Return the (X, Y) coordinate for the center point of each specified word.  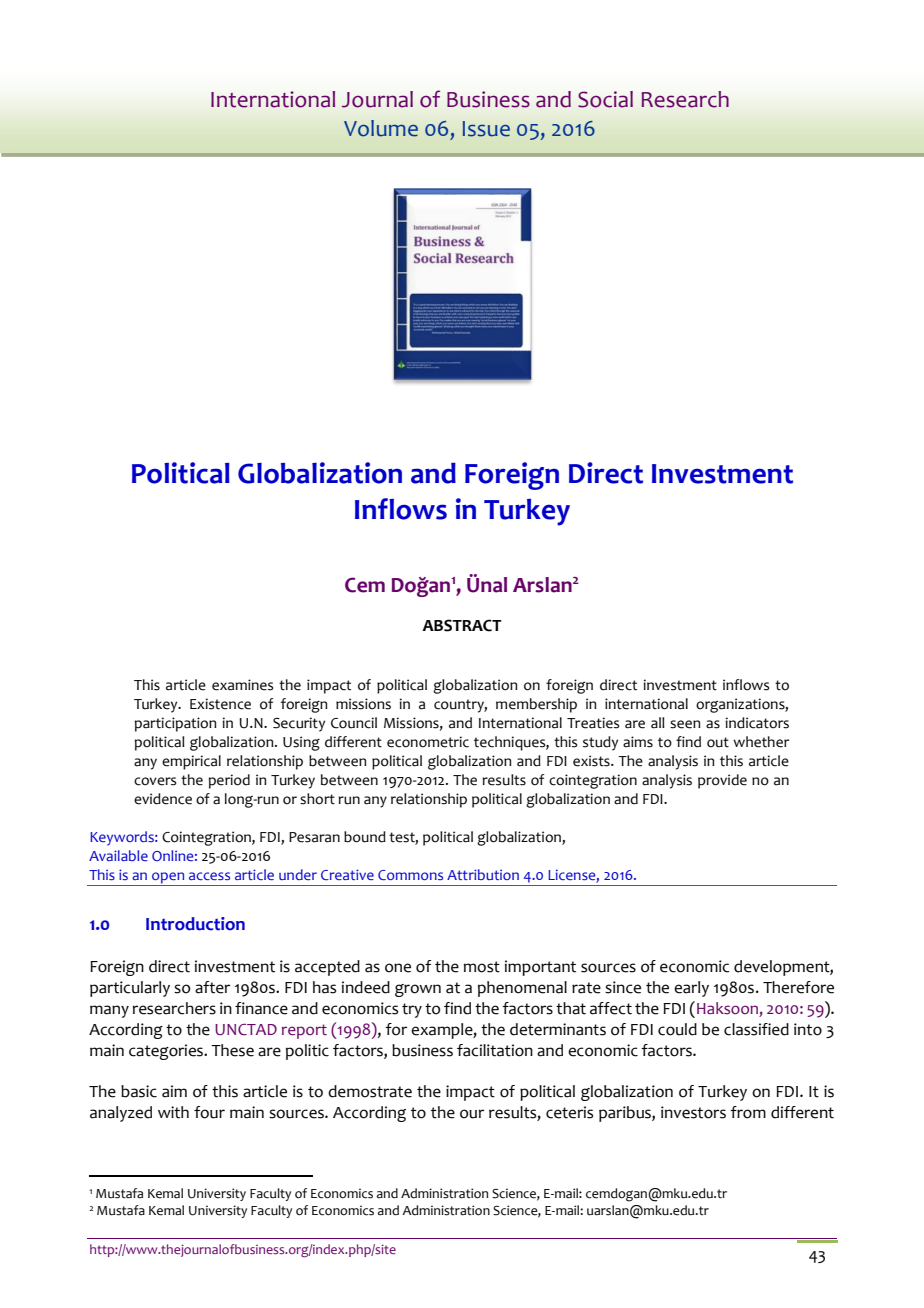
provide (722, 781)
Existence (220, 704)
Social (605, 99)
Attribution (483, 874)
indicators (757, 723)
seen (685, 724)
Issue (486, 129)
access (209, 876)
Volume (381, 128)
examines (242, 685)
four (209, 1112)
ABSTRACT (462, 625)
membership (536, 705)
